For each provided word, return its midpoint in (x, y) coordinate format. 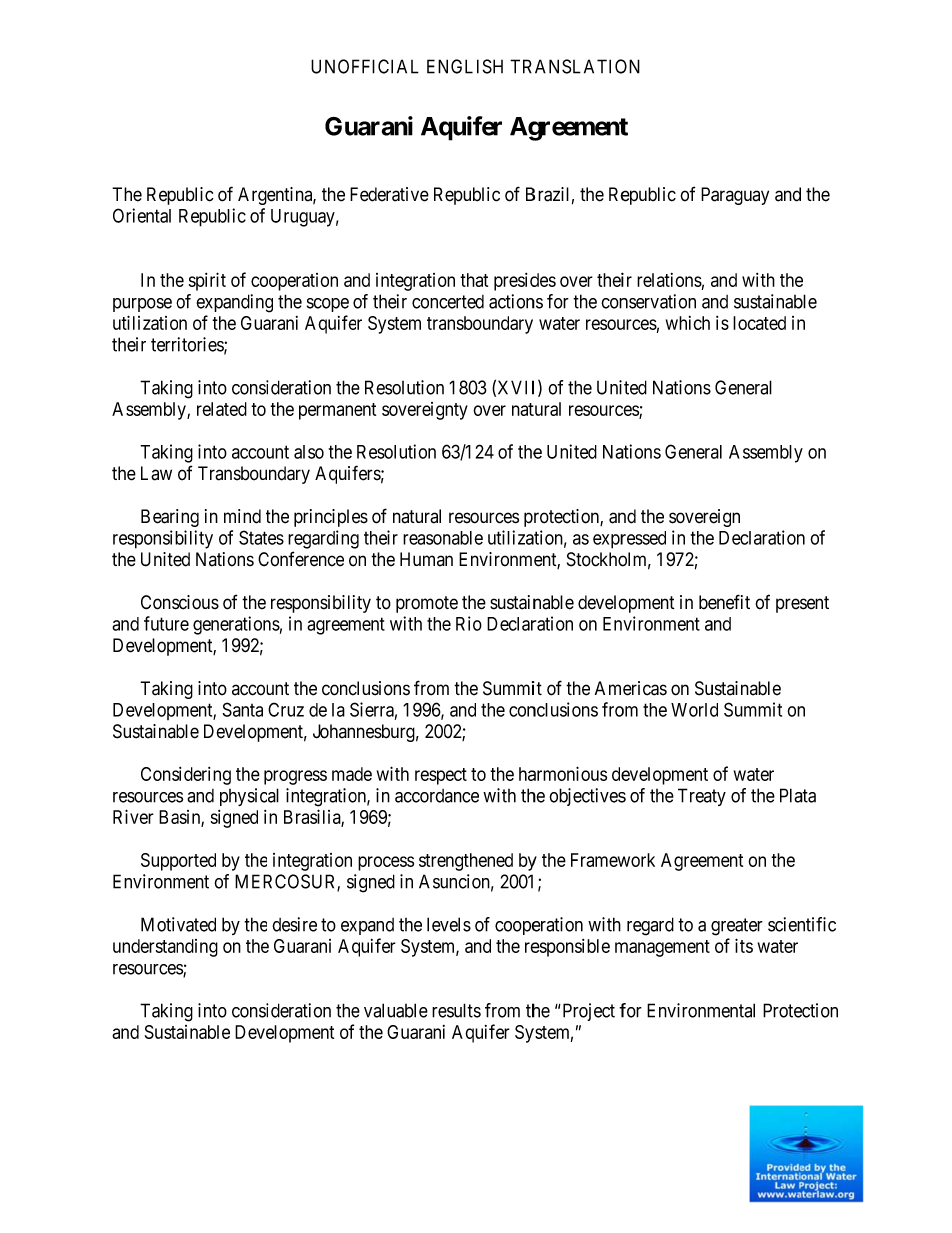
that (474, 280)
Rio (469, 623)
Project (587, 1012)
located (759, 323)
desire (294, 924)
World (694, 710)
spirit (207, 281)
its (744, 945)
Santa (242, 709)
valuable (396, 1010)
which (688, 323)
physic (243, 797)
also (309, 452)
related (222, 409)
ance (462, 797)
